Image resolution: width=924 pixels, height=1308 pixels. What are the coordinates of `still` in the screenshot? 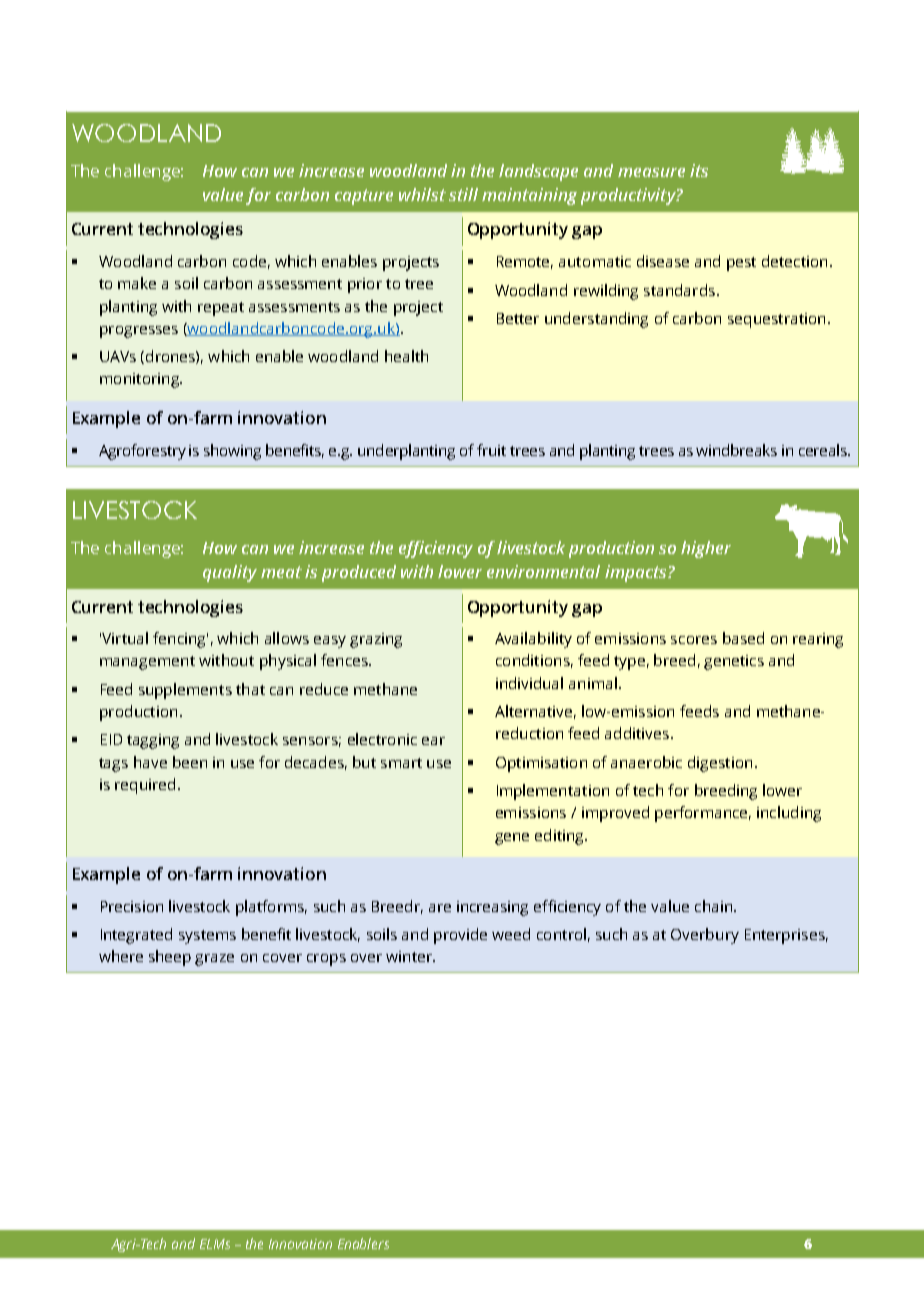 It's located at (463, 194).
